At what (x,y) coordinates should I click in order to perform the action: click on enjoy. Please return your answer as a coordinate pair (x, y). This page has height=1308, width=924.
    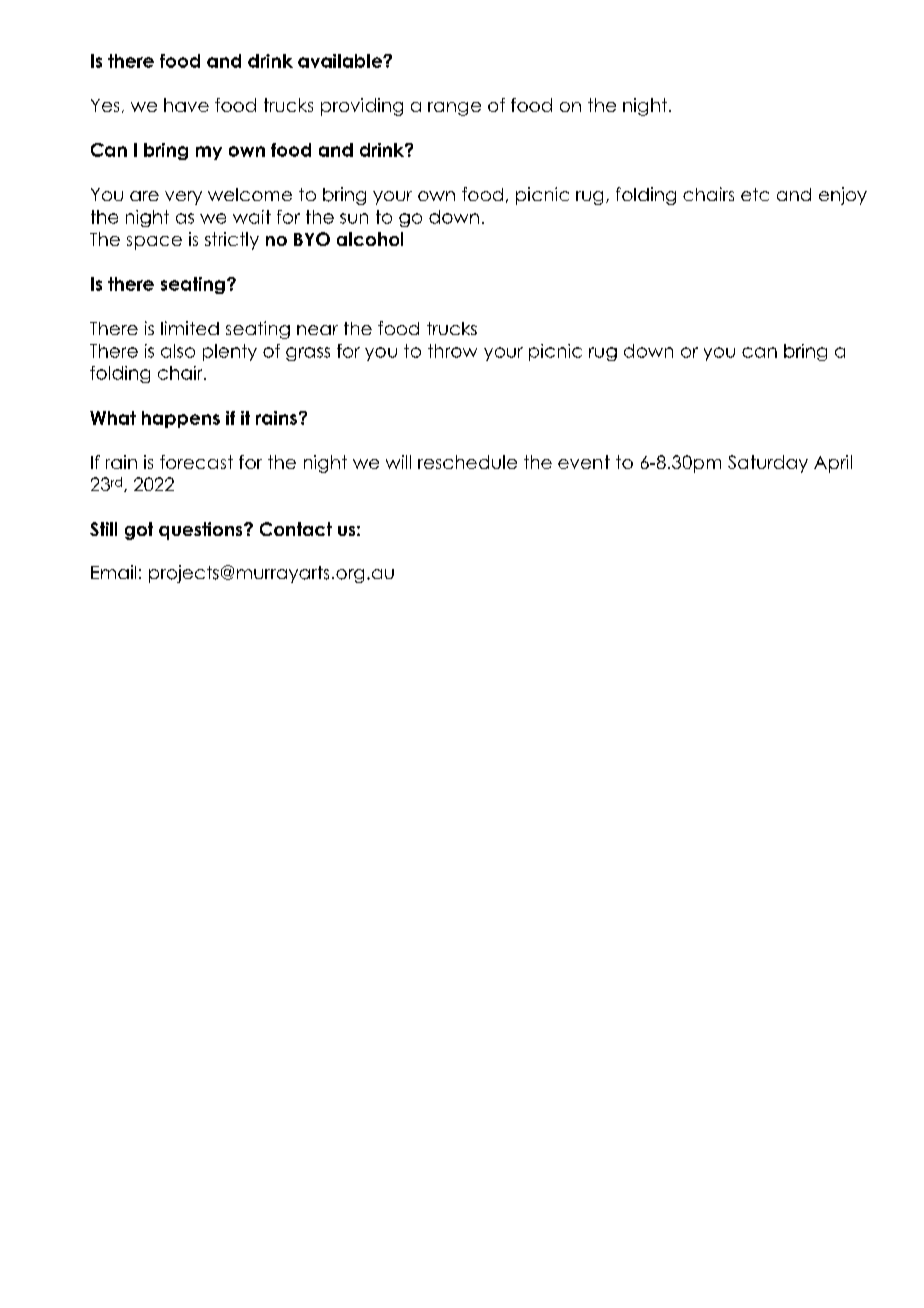
    Looking at the image, I should click on (843, 196).
